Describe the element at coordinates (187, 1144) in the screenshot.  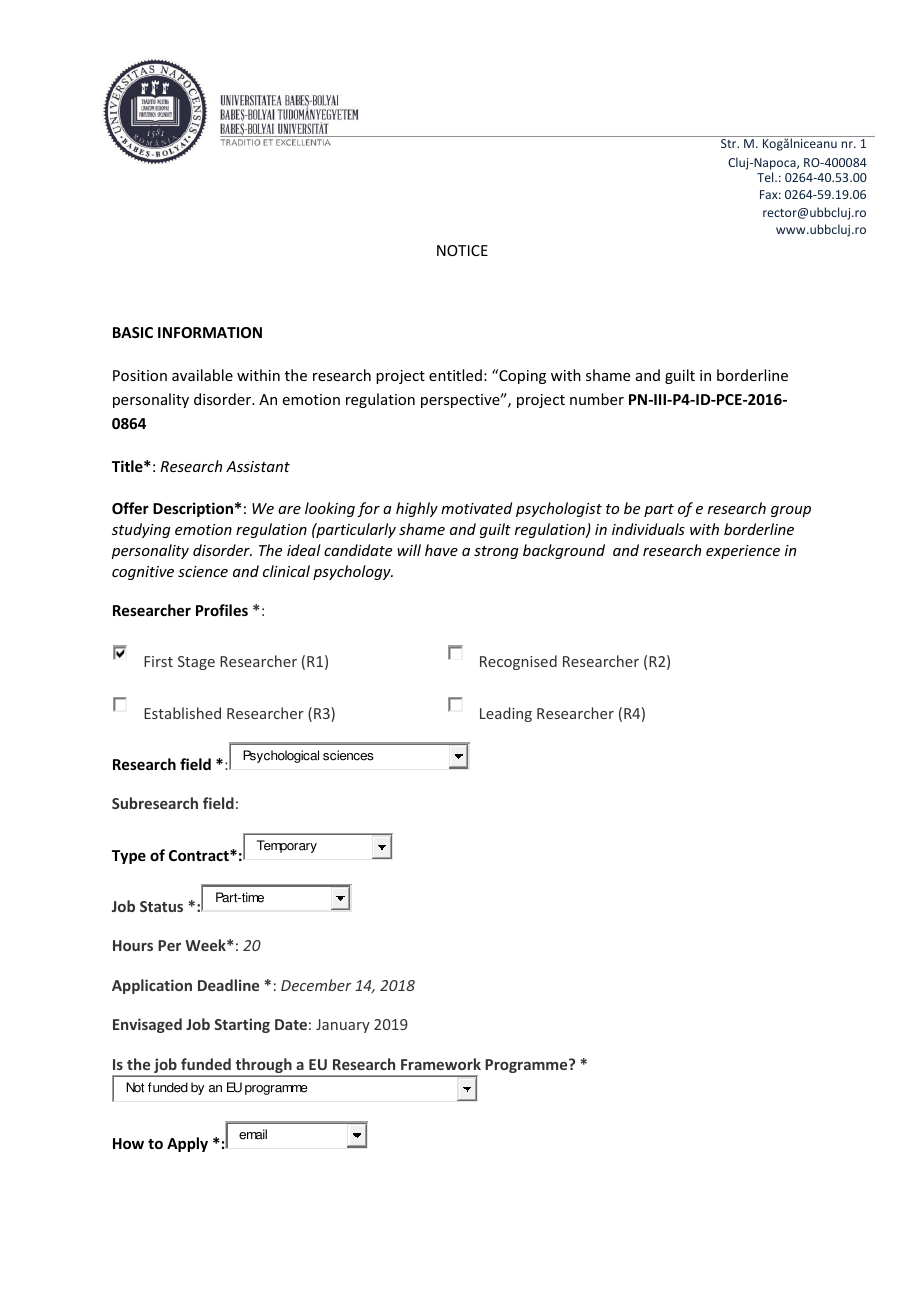
I see `Apply` at that location.
